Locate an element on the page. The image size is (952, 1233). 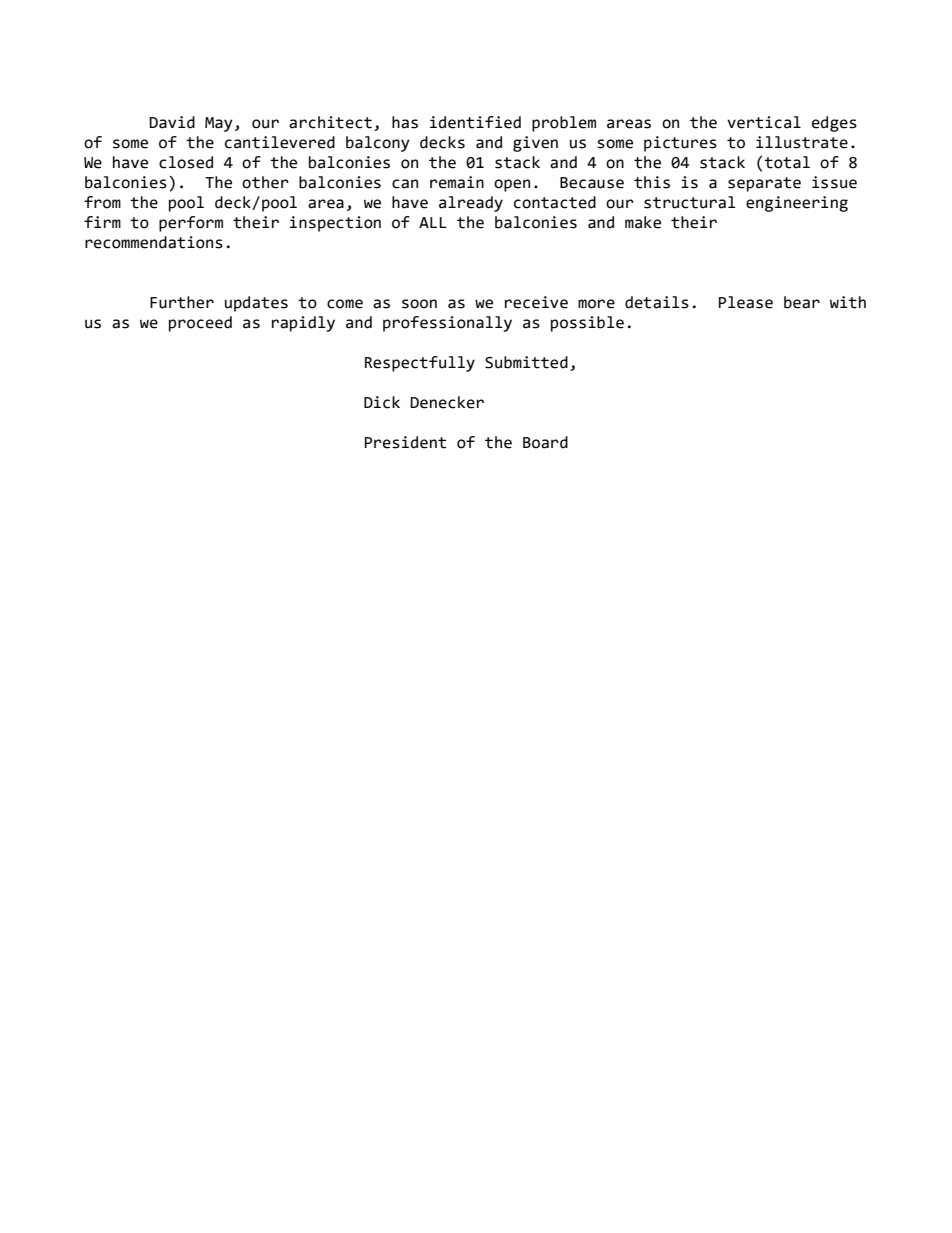
President is located at coordinates (405, 442).
